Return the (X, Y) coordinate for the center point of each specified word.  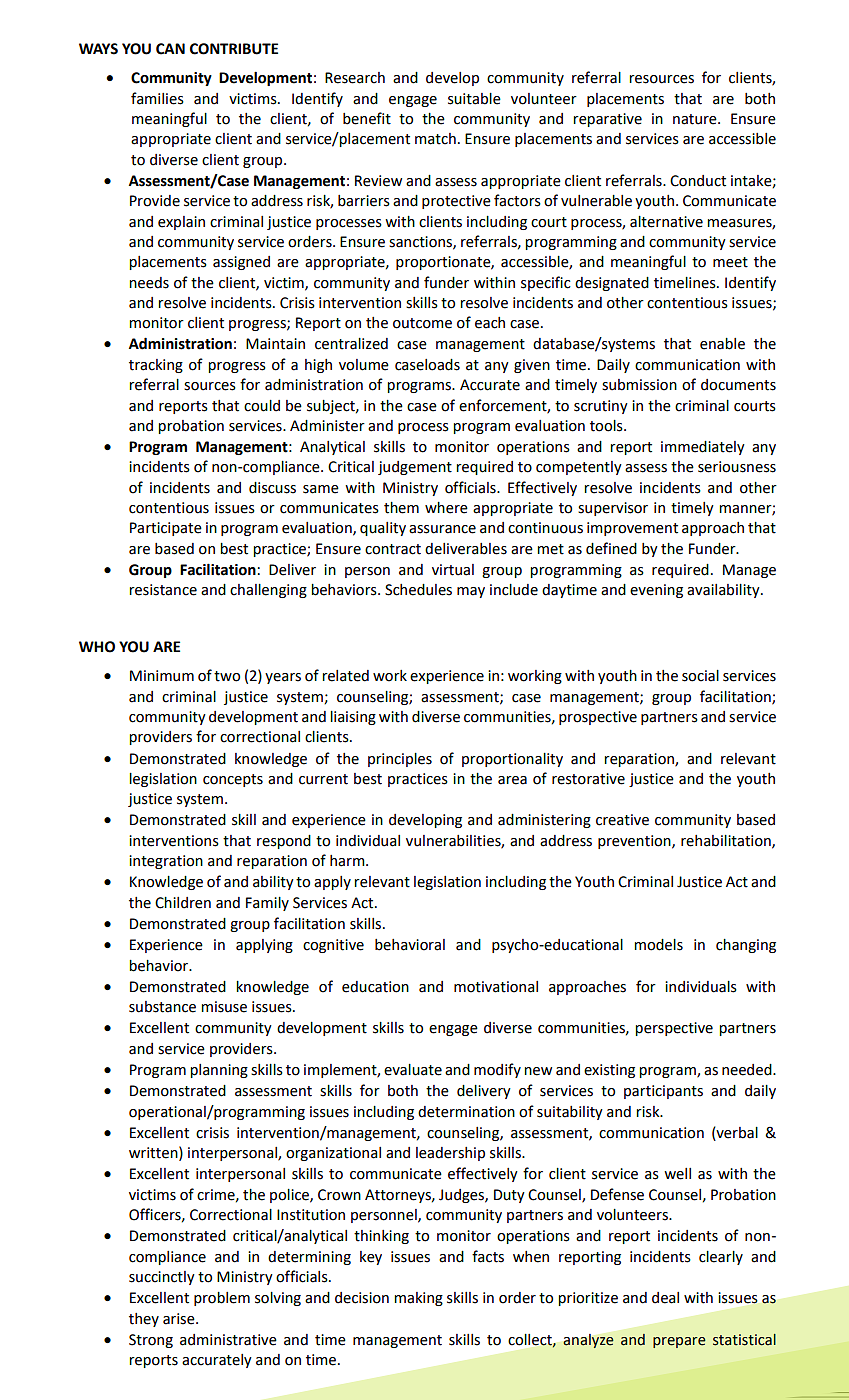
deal (665, 1298)
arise (180, 1319)
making (418, 1299)
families (157, 98)
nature (696, 119)
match (435, 139)
